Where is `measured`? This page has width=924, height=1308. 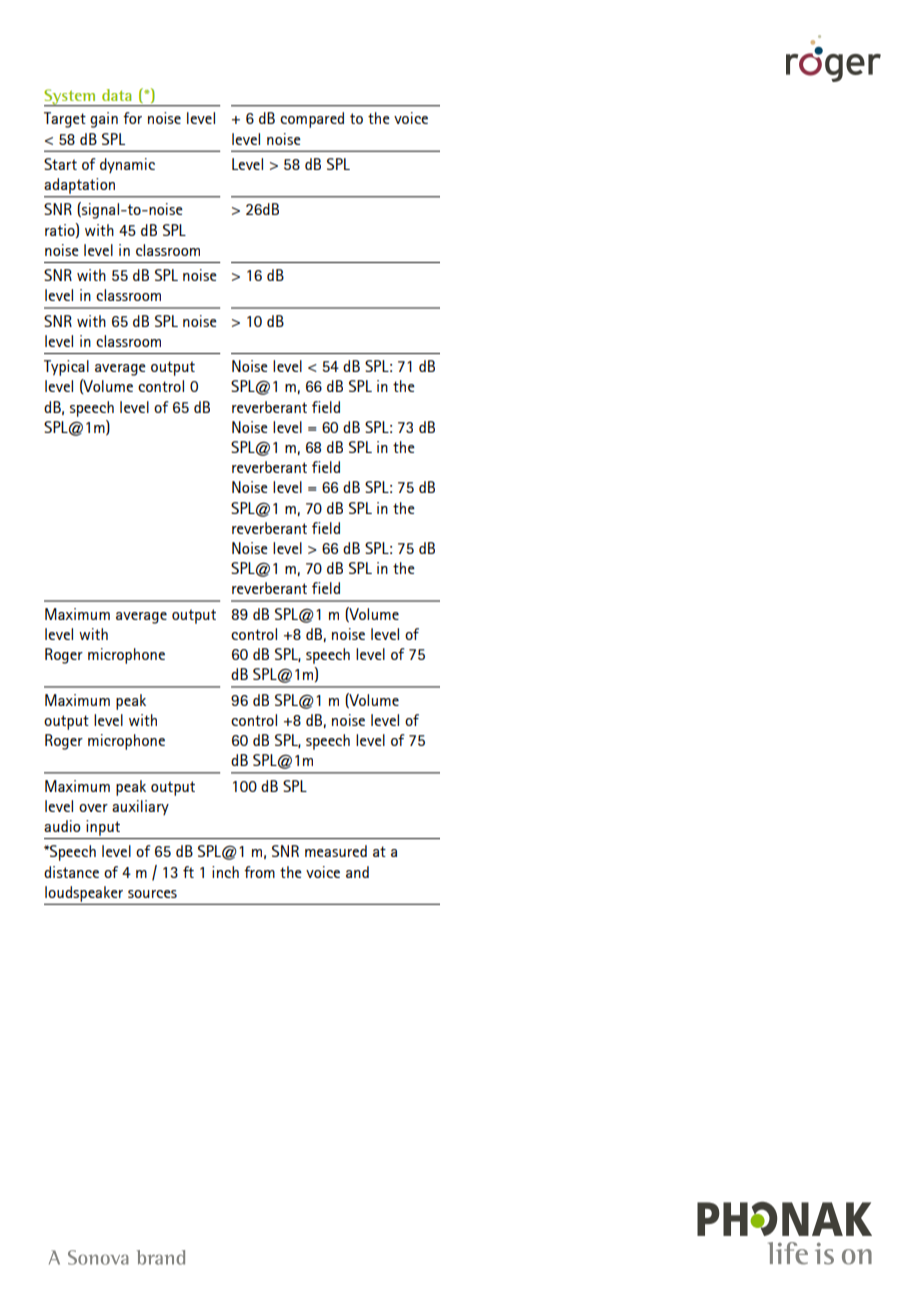 measured is located at coordinates (336, 851).
